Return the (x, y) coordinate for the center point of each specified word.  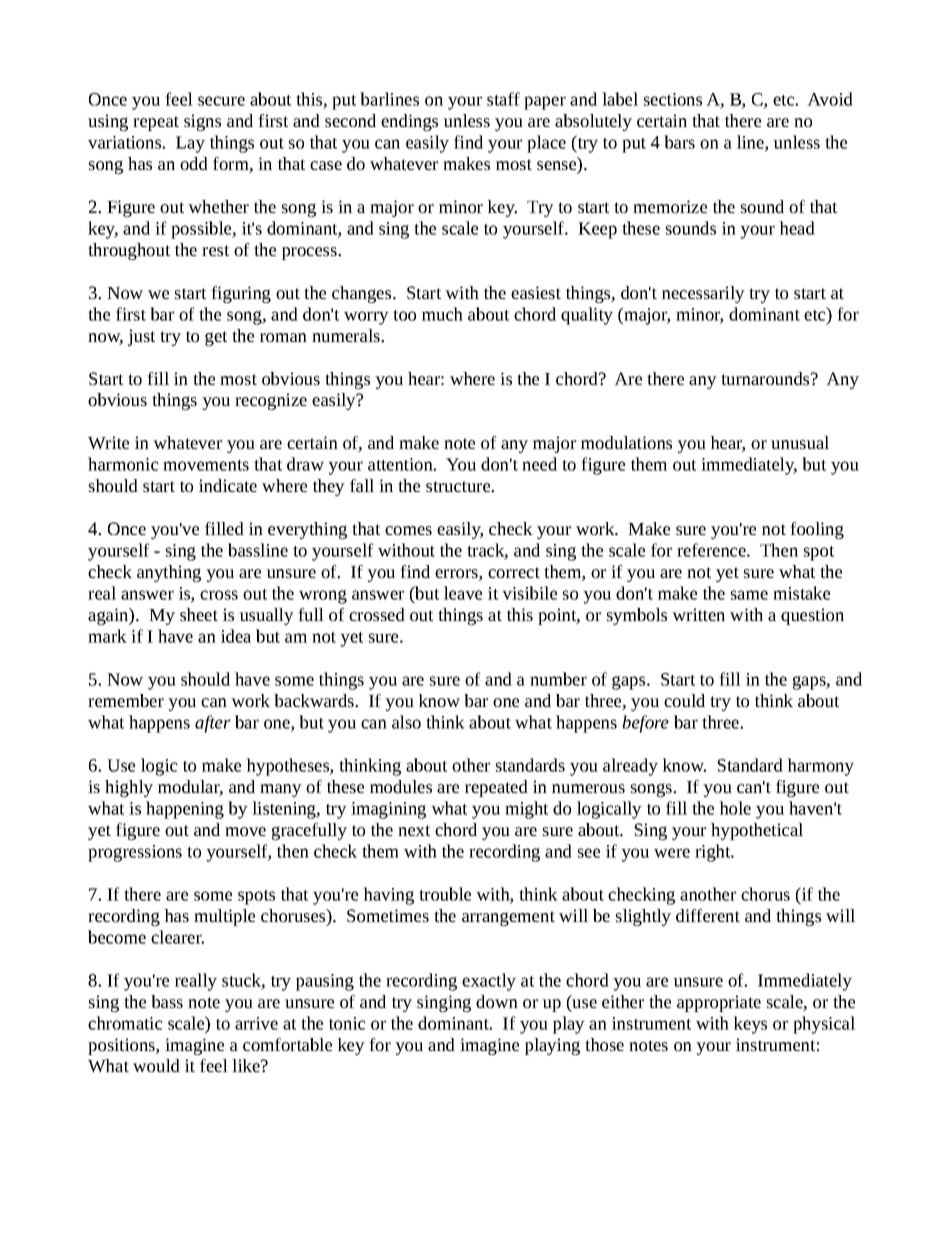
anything (169, 573)
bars (679, 142)
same (749, 595)
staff (503, 99)
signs (202, 122)
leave (463, 593)
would (156, 1065)
